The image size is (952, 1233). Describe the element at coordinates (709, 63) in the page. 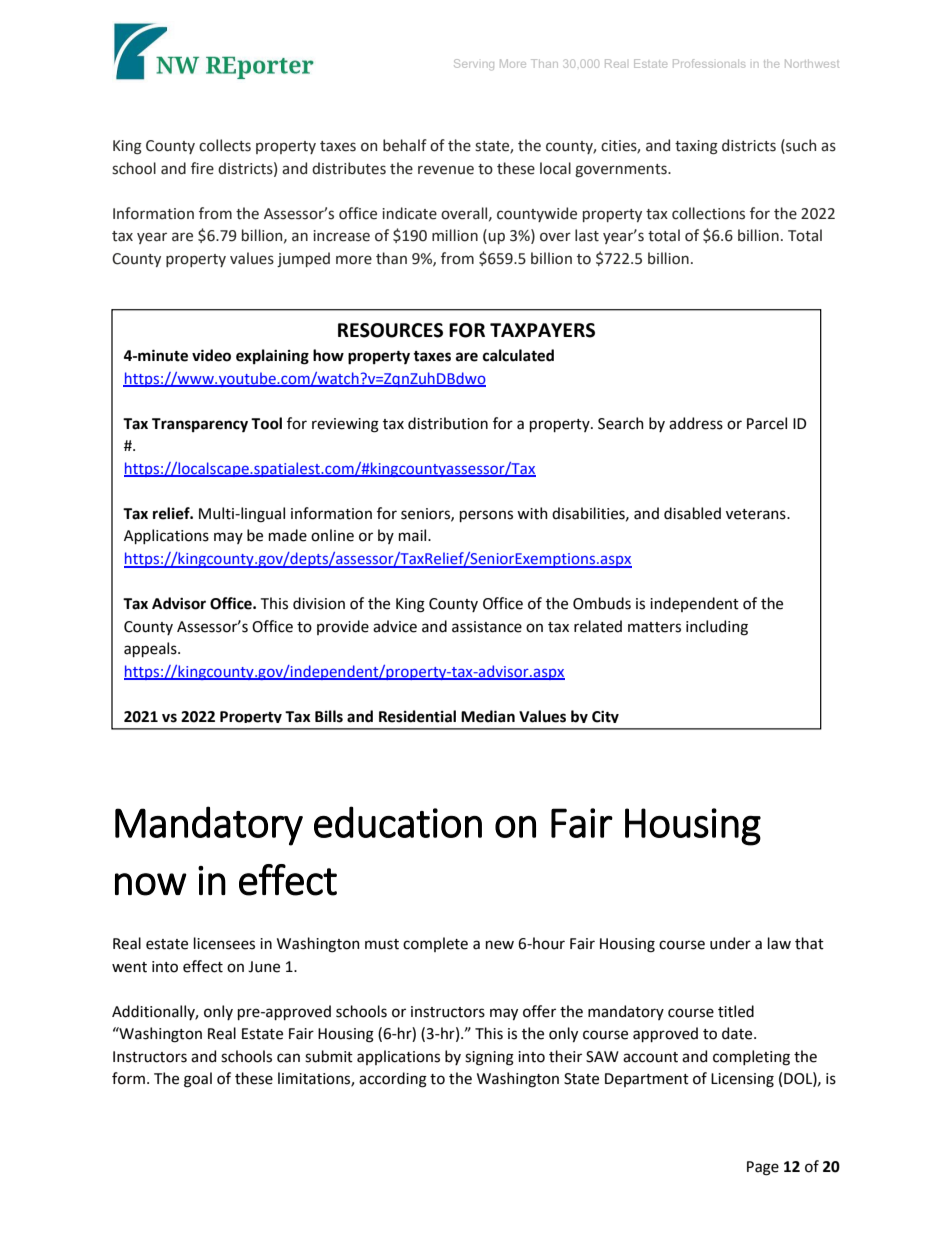

I see `Professionals` at that location.
